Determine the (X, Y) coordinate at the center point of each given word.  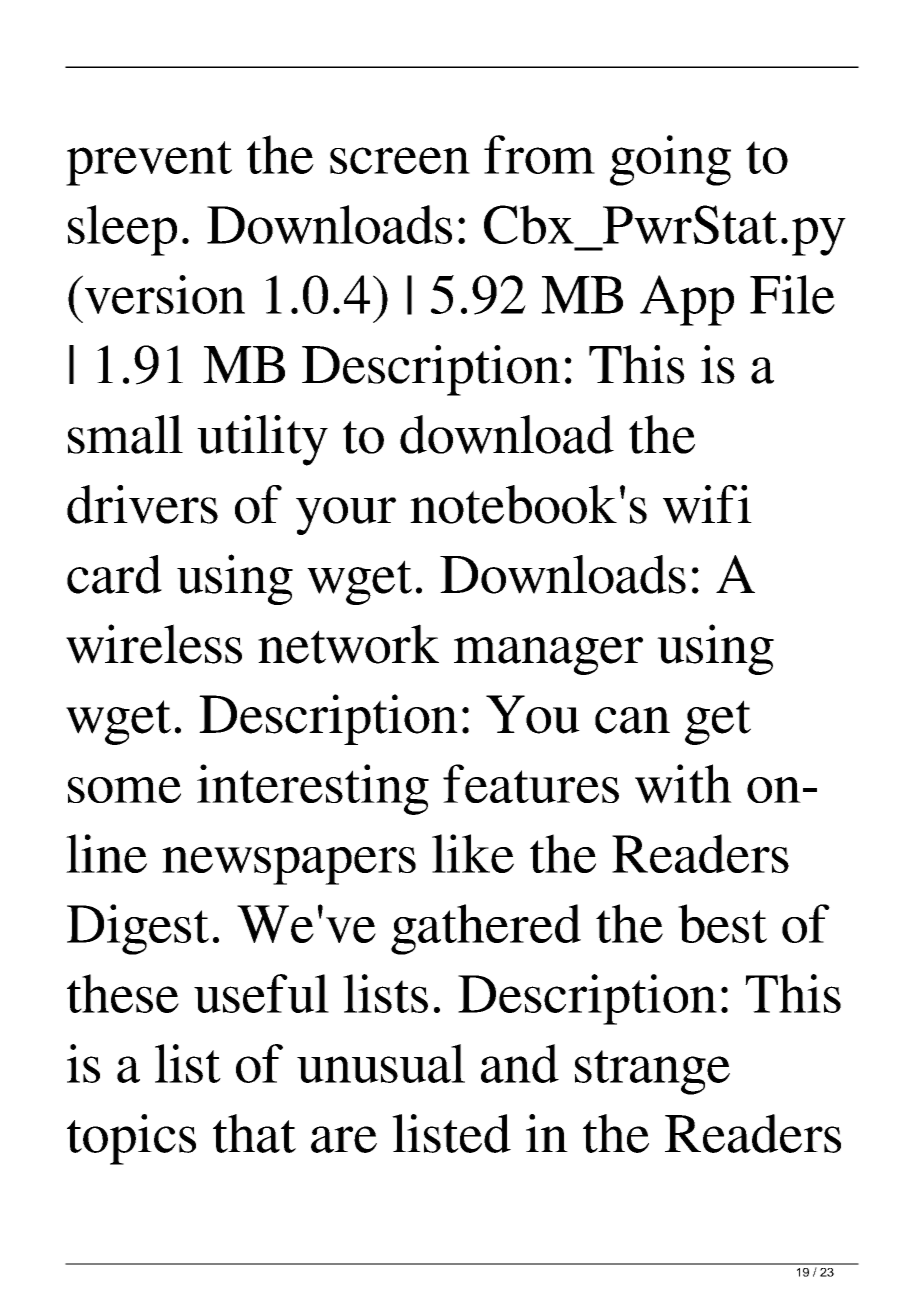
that (254, 1133)
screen (400, 160)
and (520, 1063)
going (670, 160)
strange (652, 1072)
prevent (149, 163)
